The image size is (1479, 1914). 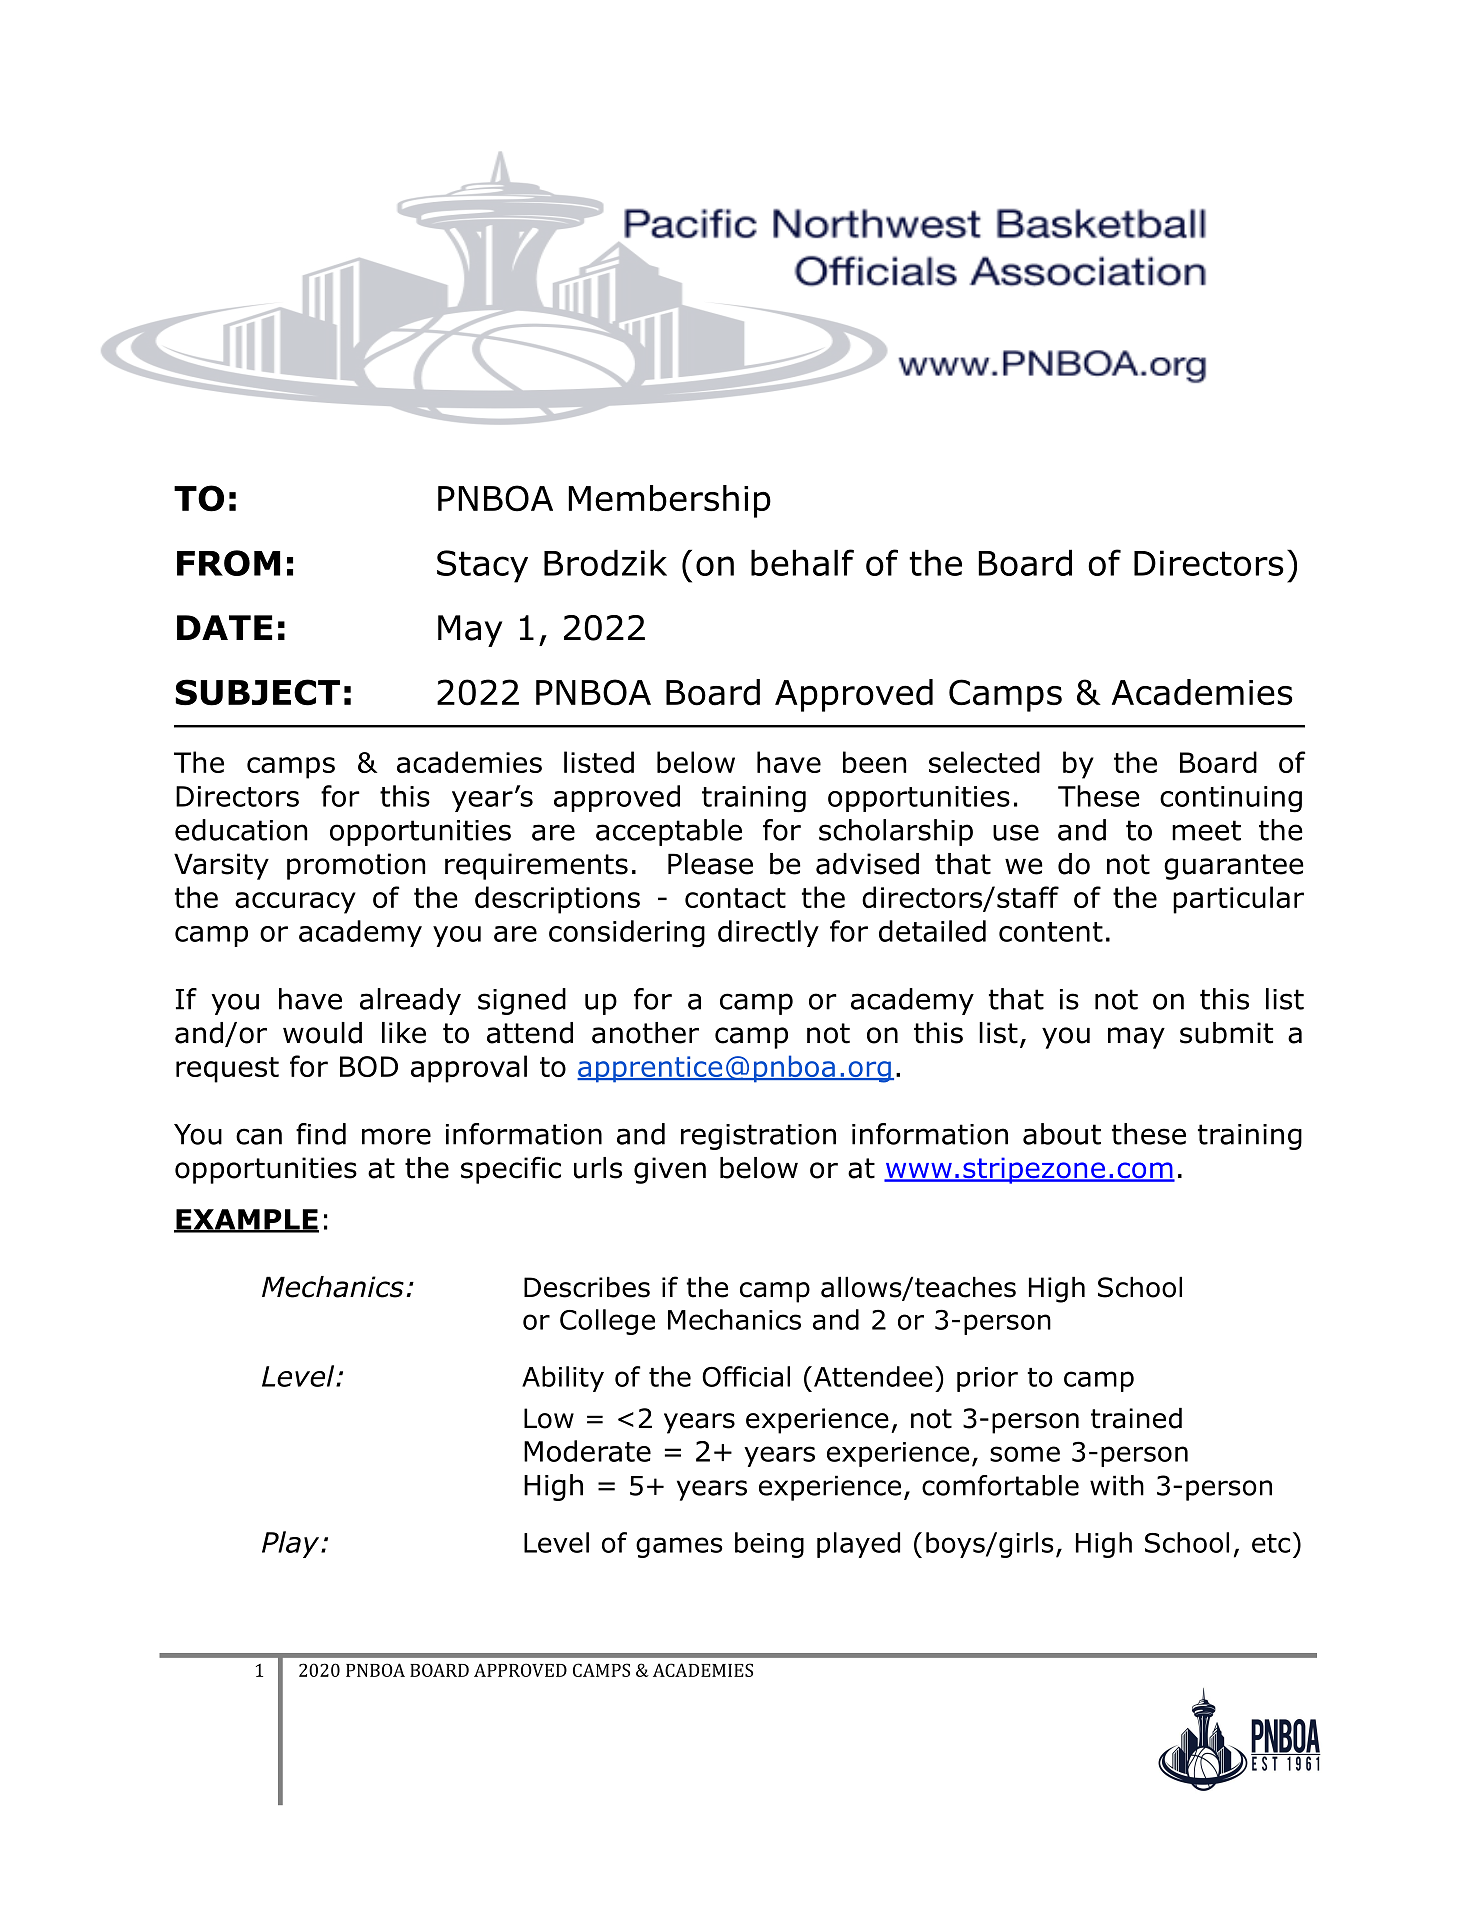 I want to click on EXAMPLE, so click(x=246, y=1220).
